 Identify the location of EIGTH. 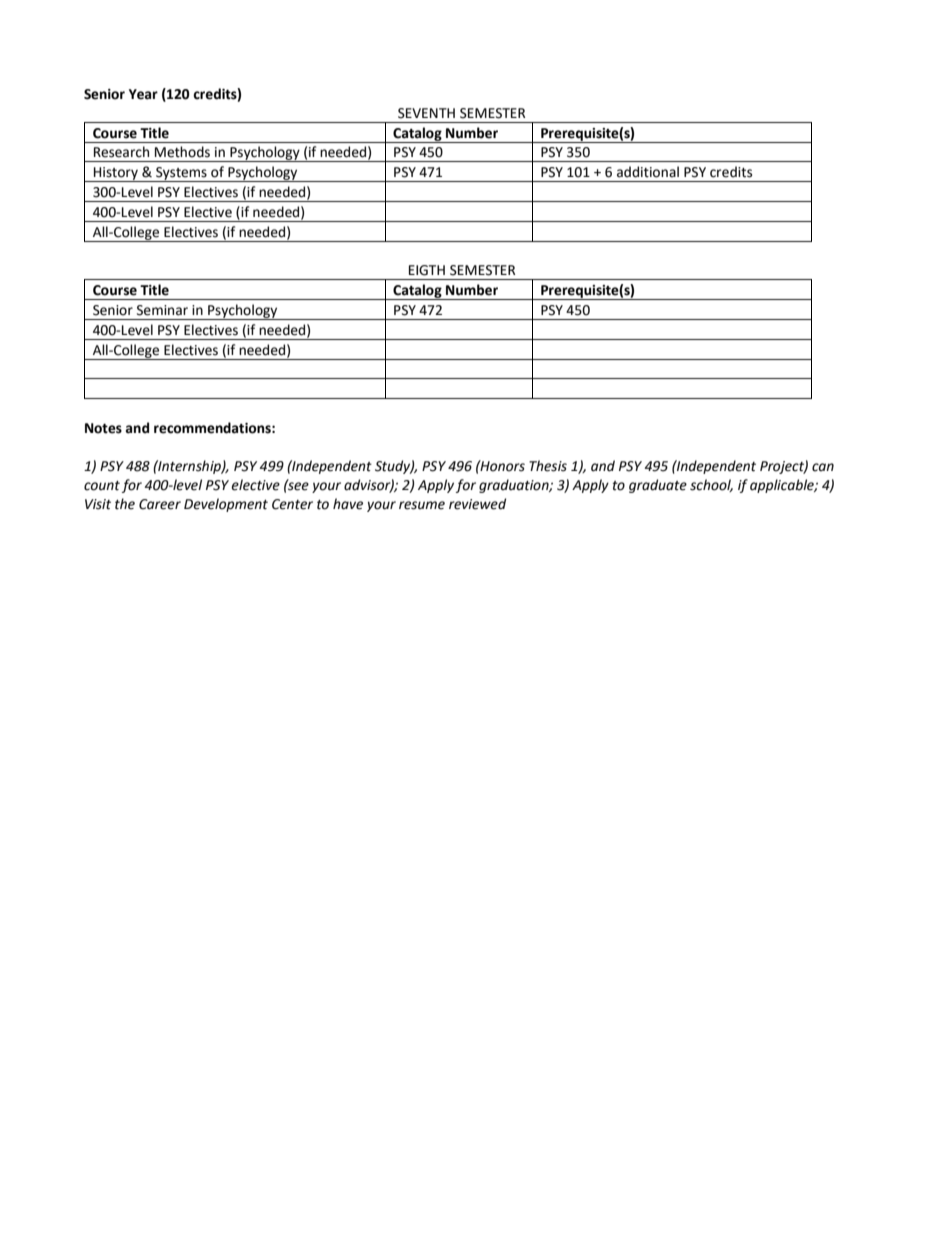
(427, 270).
